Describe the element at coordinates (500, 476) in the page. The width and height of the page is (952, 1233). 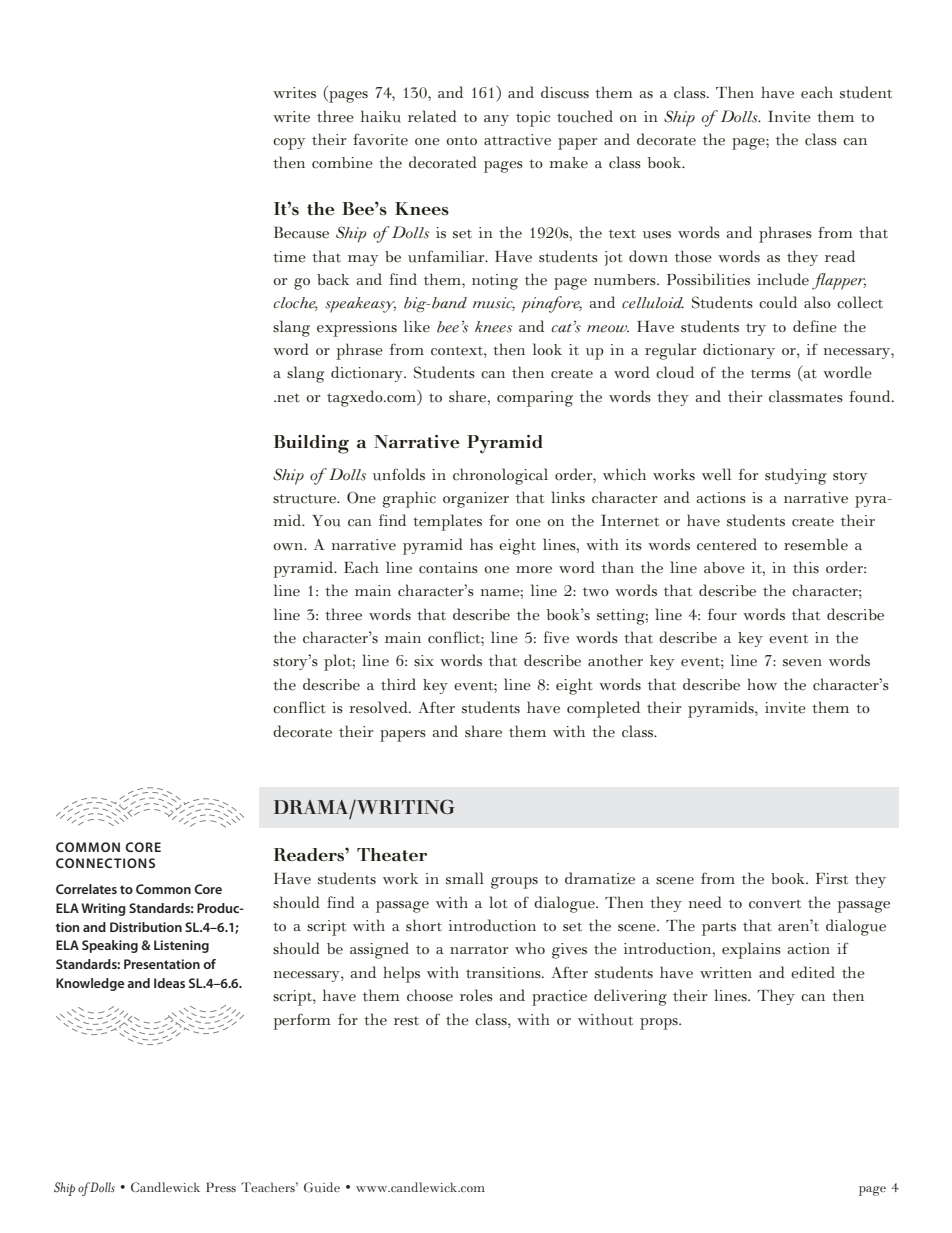
I see `chronological` at that location.
